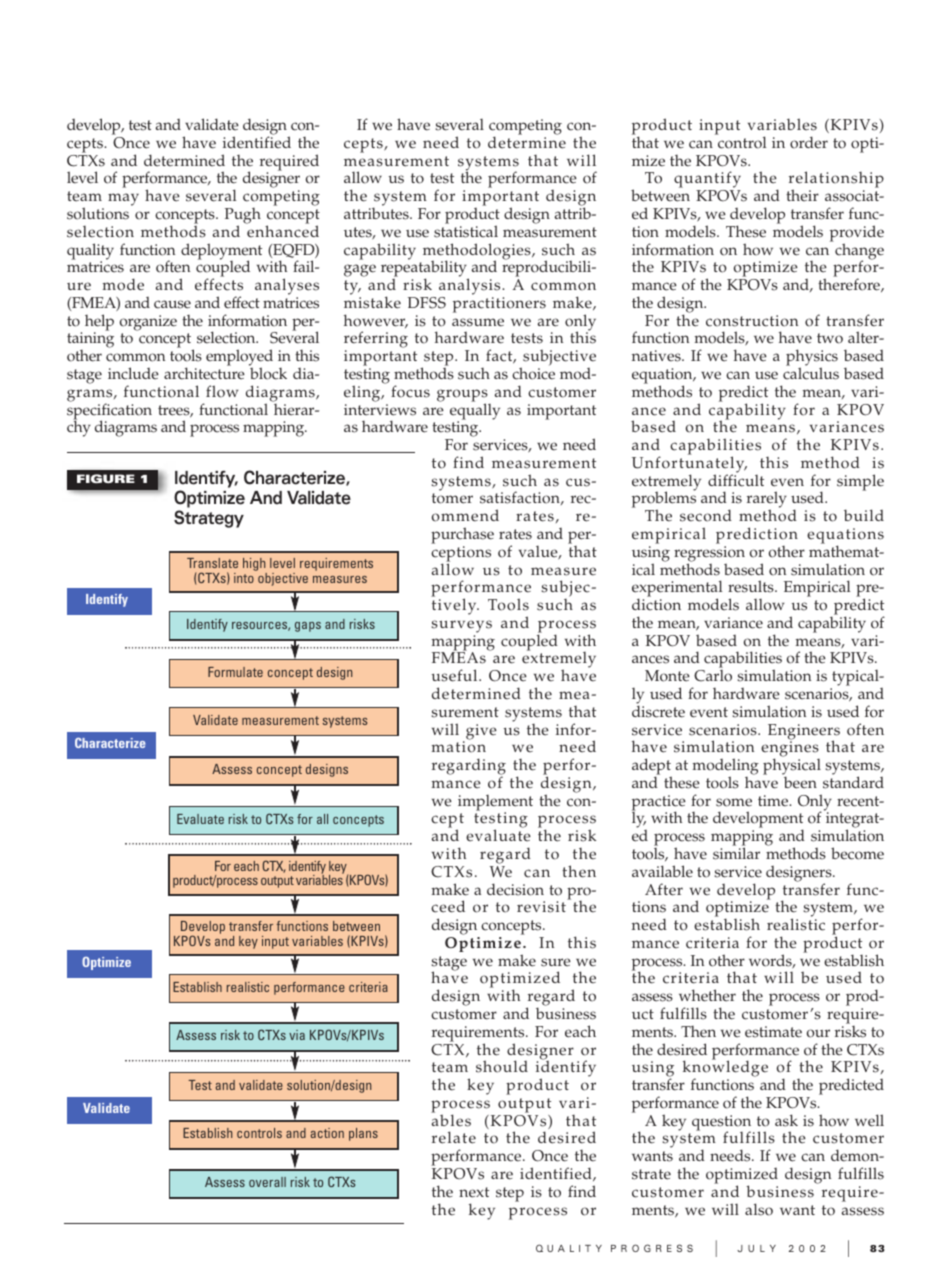  I want to click on repeatability, so click(425, 269).
